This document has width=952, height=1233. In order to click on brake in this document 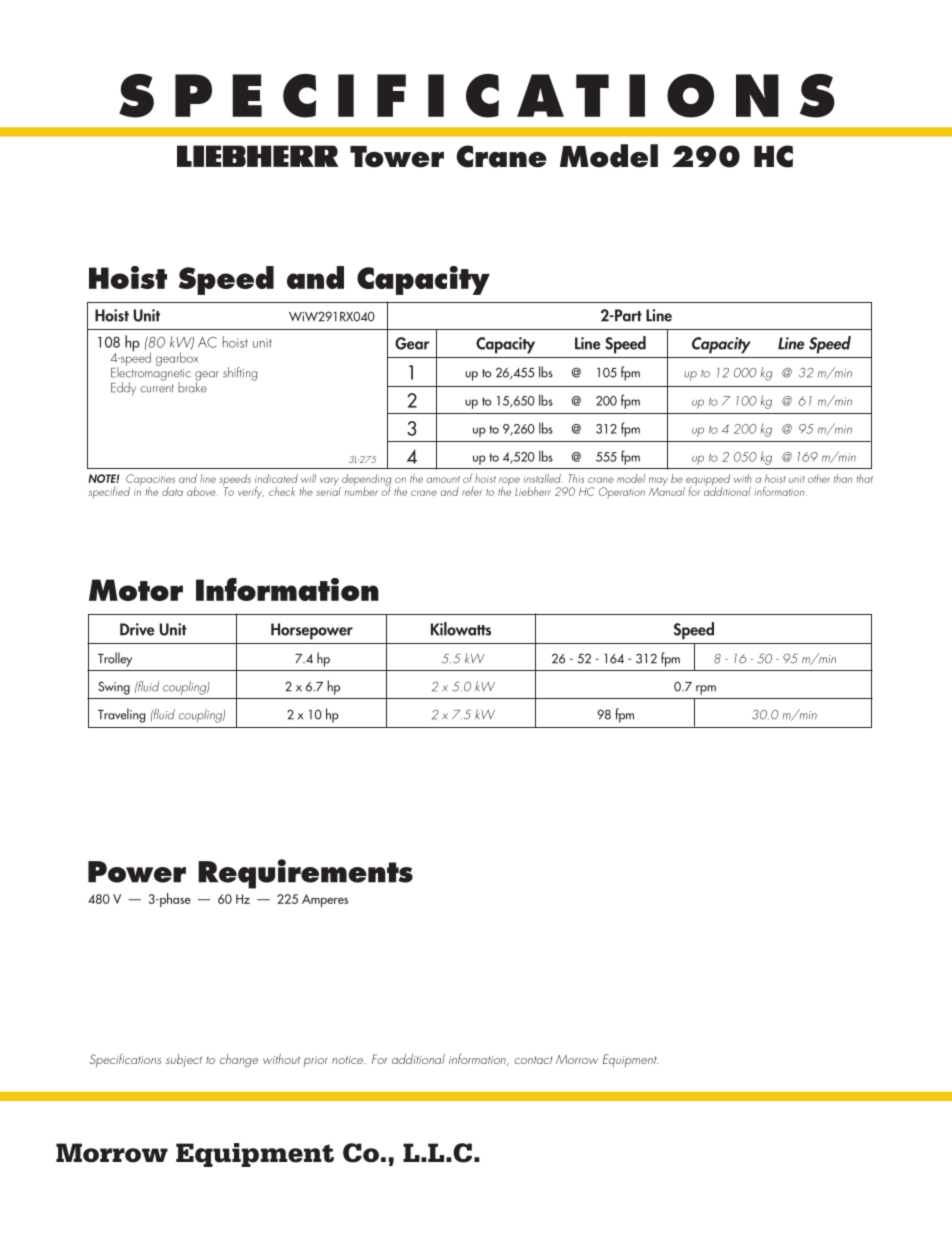, I will do `click(192, 386)`.
